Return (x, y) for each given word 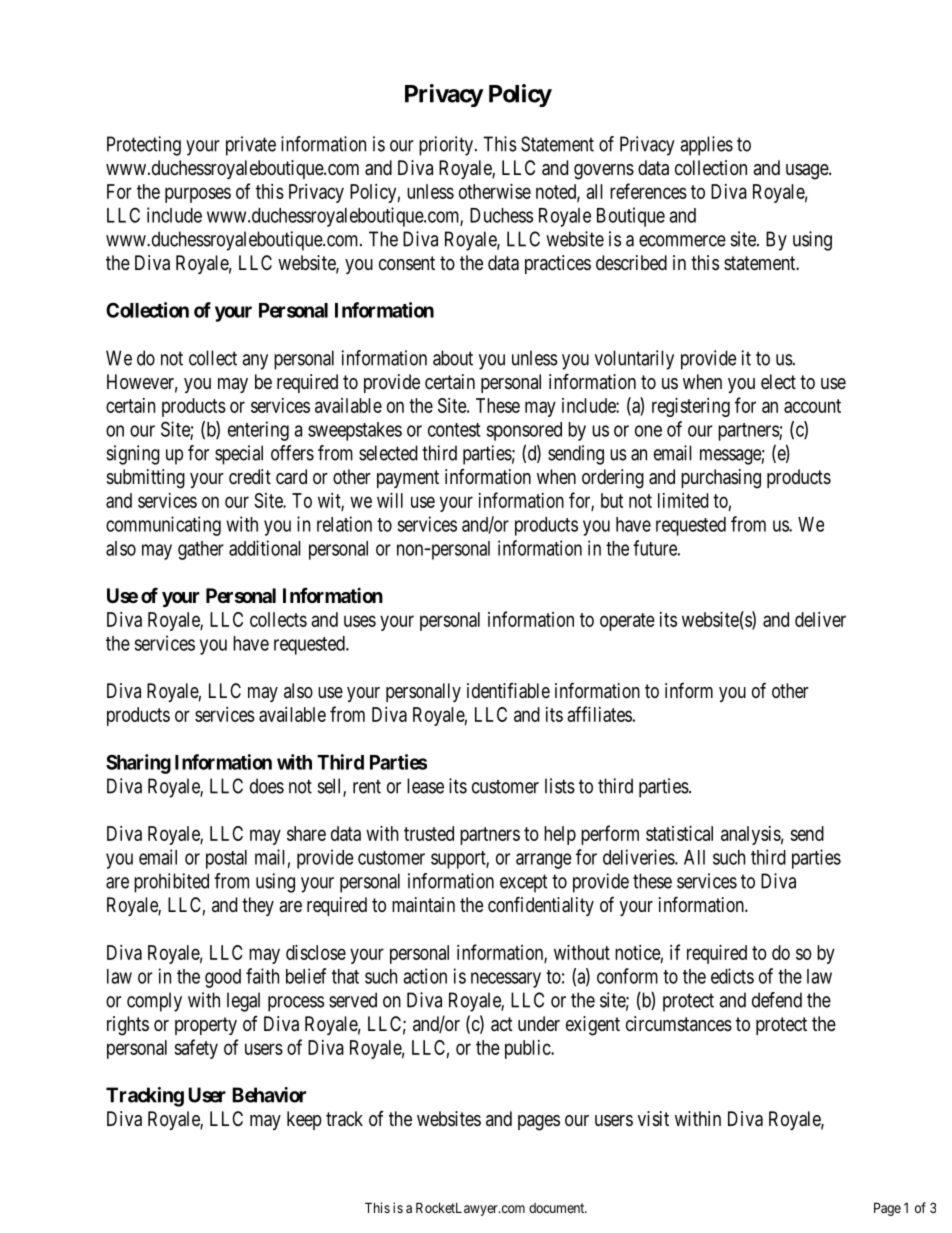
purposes (198, 195)
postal (226, 859)
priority (446, 146)
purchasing (721, 479)
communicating (163, 526)
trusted (429, 833)
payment (408, 479)
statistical (679, 833)
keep (304, 1120)
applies (706, 146)
